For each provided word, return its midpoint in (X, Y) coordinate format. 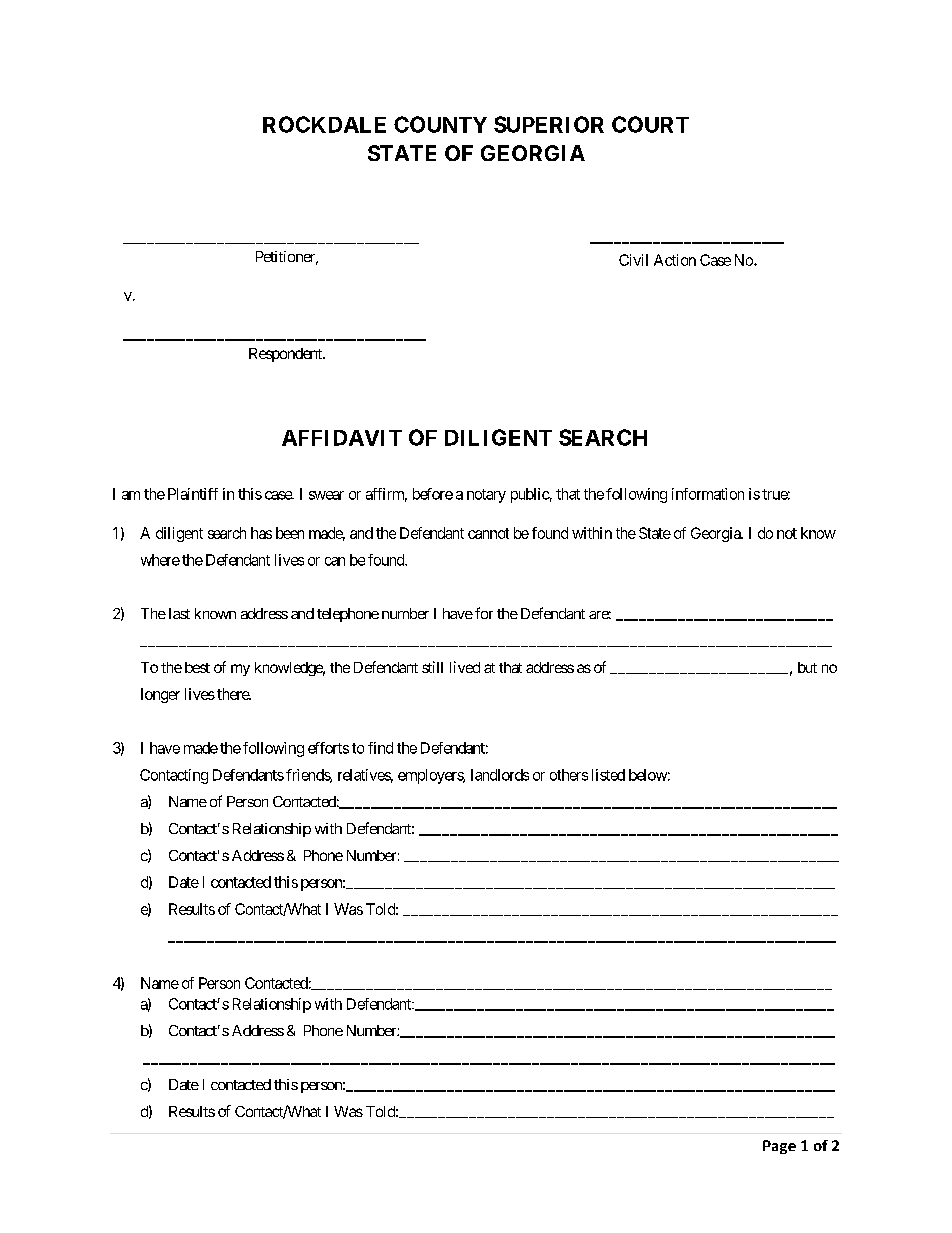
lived (465, 667)
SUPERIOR (549, 124)
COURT (650, 124)
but (807, 667)
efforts (328, 748)
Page (779, 1147)
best (197, 667)
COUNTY (440, 124)
